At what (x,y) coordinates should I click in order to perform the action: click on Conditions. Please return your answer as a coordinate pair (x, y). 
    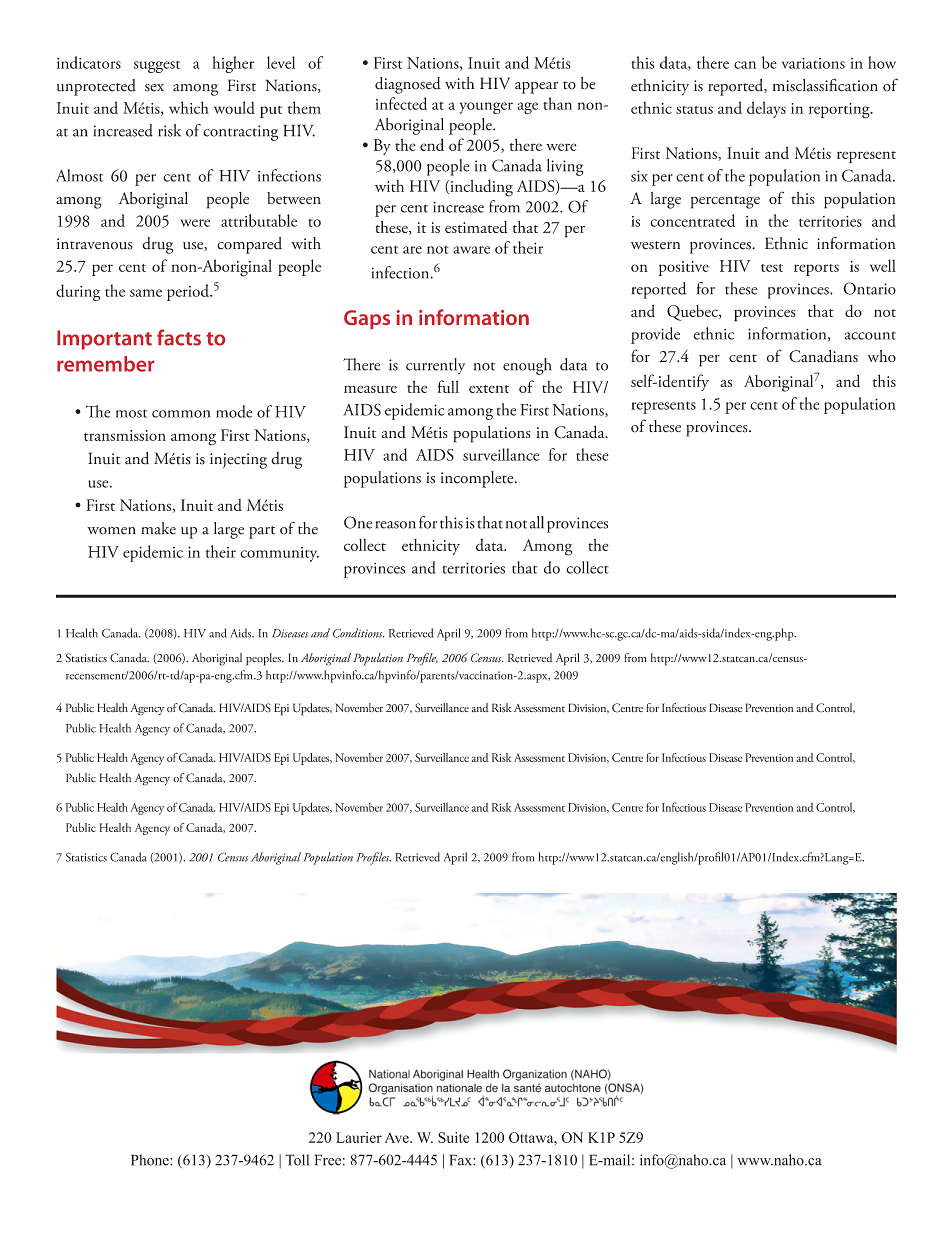
    Looking at the image, I should click on (358, 633).
